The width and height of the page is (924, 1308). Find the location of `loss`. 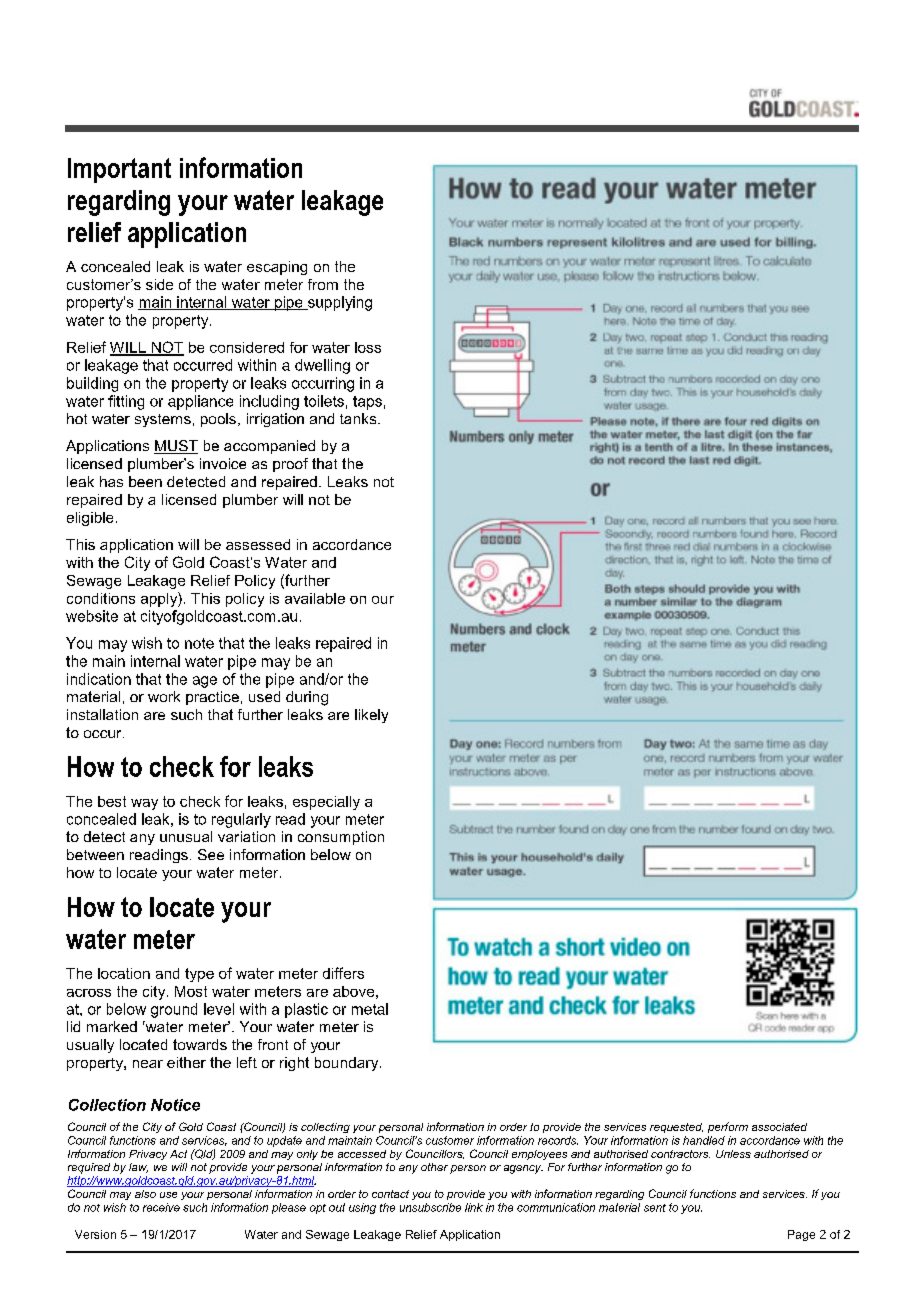

loss is located at coordinates (368, 347).
